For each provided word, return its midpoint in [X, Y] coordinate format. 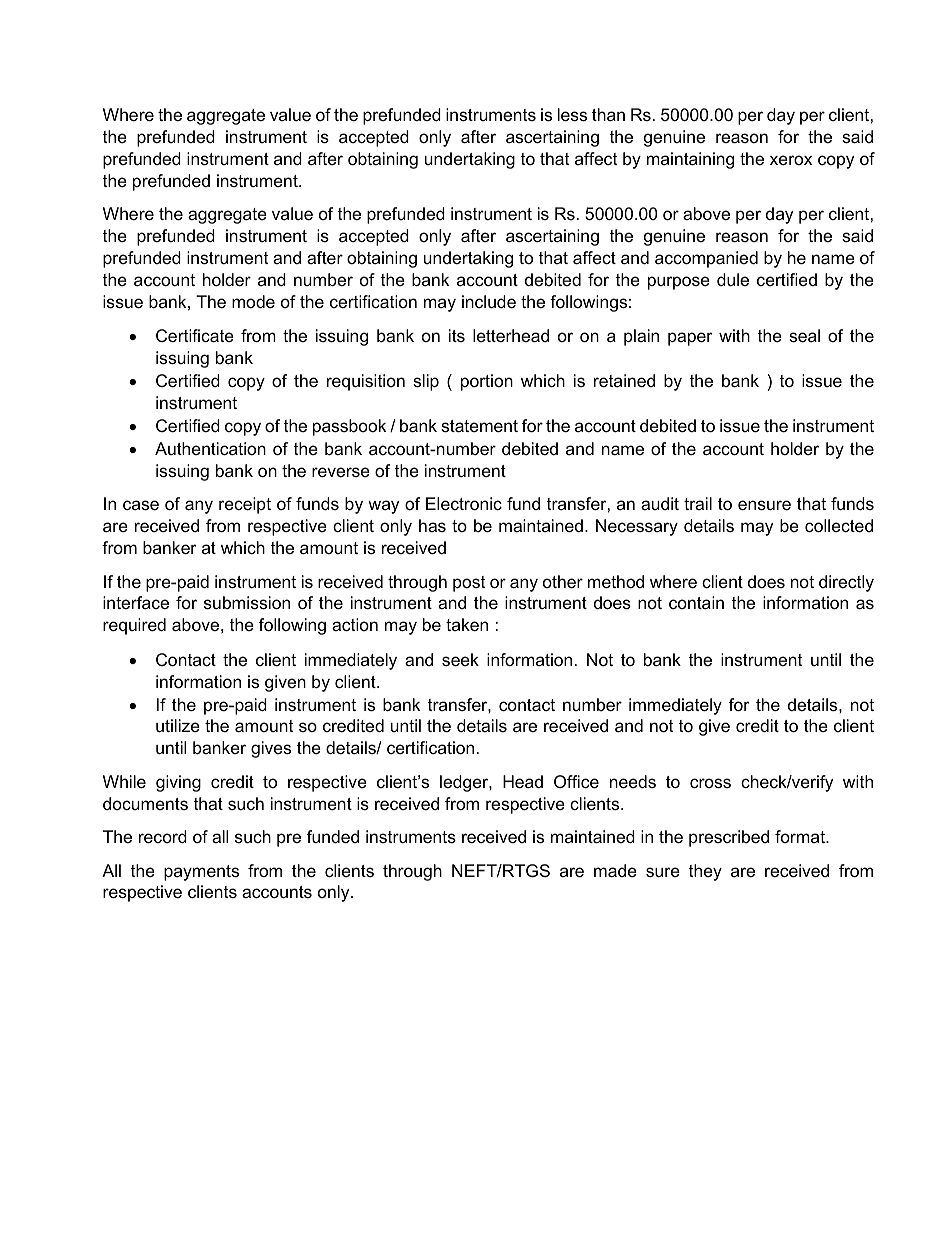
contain [696, 603]
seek [460, 660]
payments [201, 873]
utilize [178, 726]
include [489, 302]
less [572, 115]
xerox [791, 160]
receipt [245, 505]
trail [698, 503]
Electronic [464, 504]
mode [253, 302]
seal [804, 336]
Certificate [195, 336]
